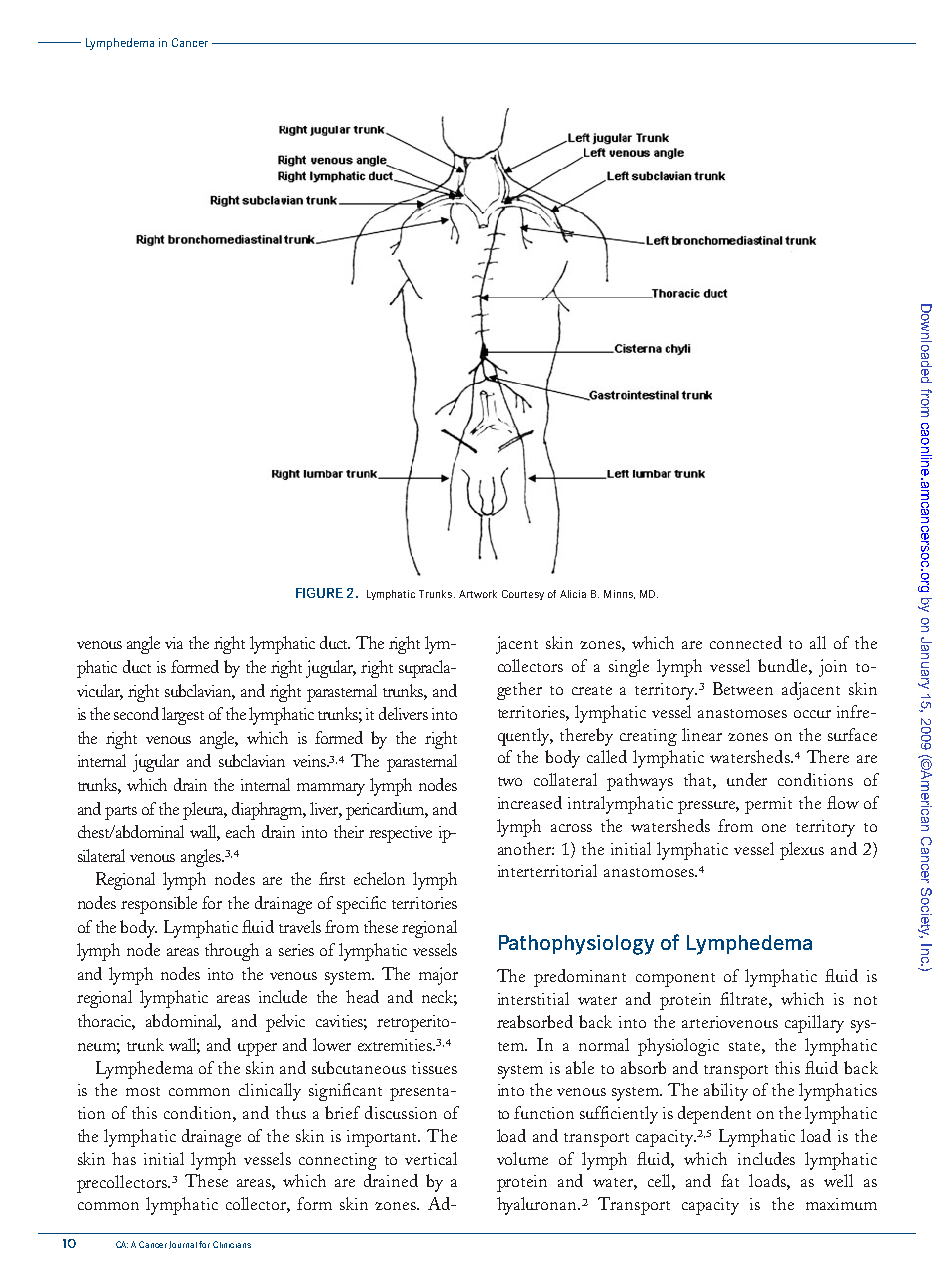 Image resolution: width=952 pixels, height=1275 pixels. I want to click on pelvic, so click(285, 1023).
